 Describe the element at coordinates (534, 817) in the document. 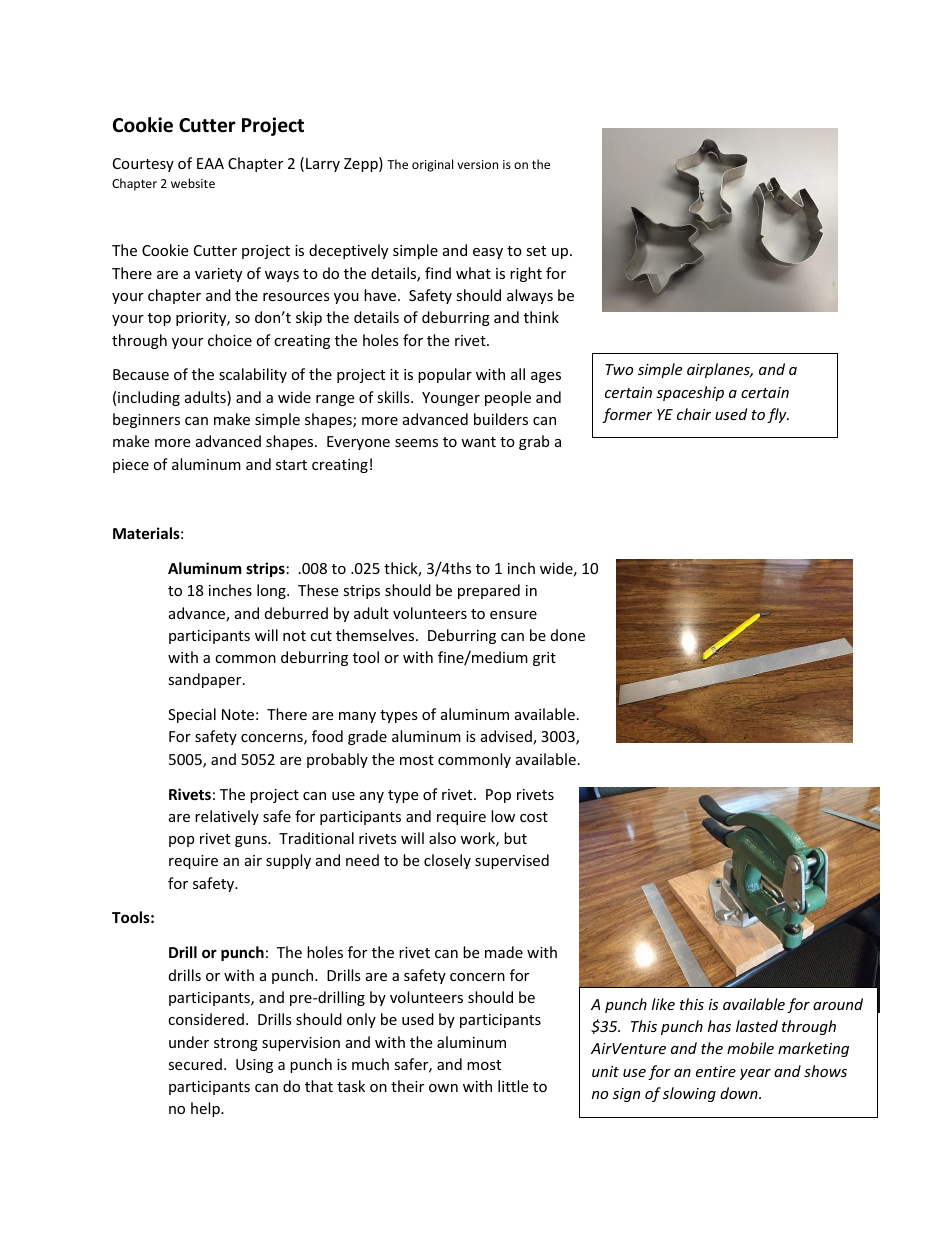

I see `cost` at that location.
